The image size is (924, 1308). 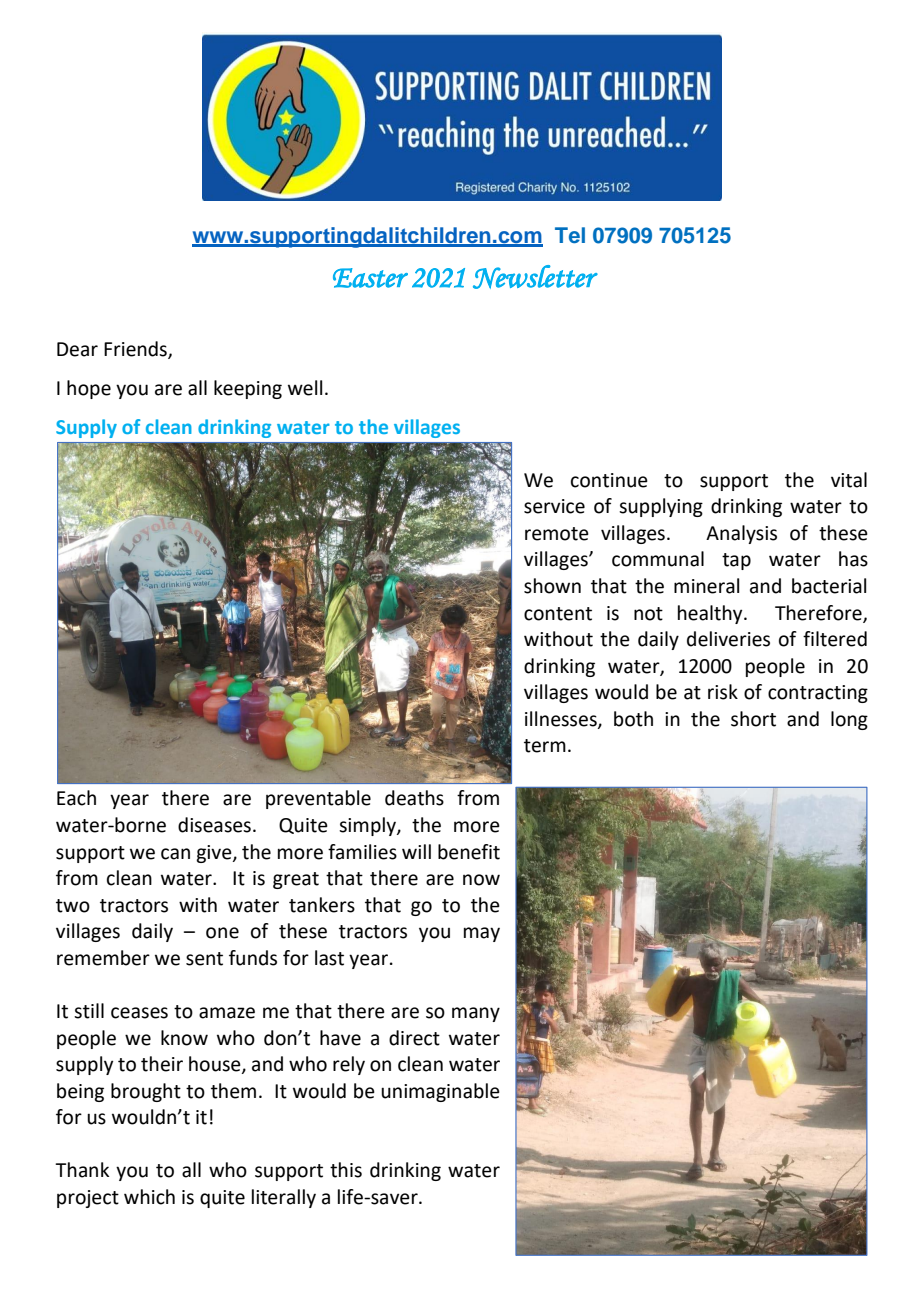 I want to click on Newsletter, so click(x=535, y=277).
